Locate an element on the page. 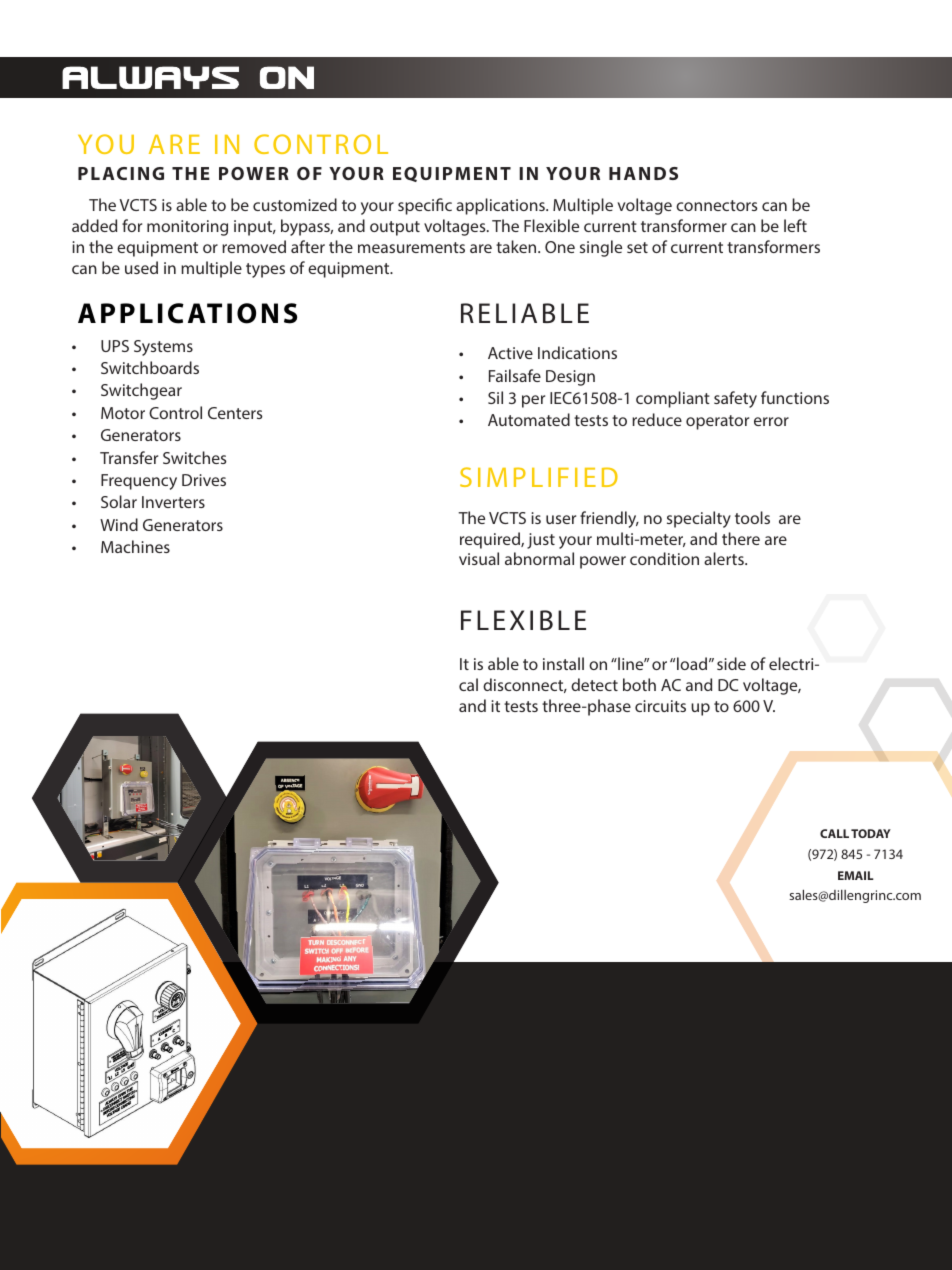 The width and height of the image is (952, 1270). left is located at coordinates (795, 225).
